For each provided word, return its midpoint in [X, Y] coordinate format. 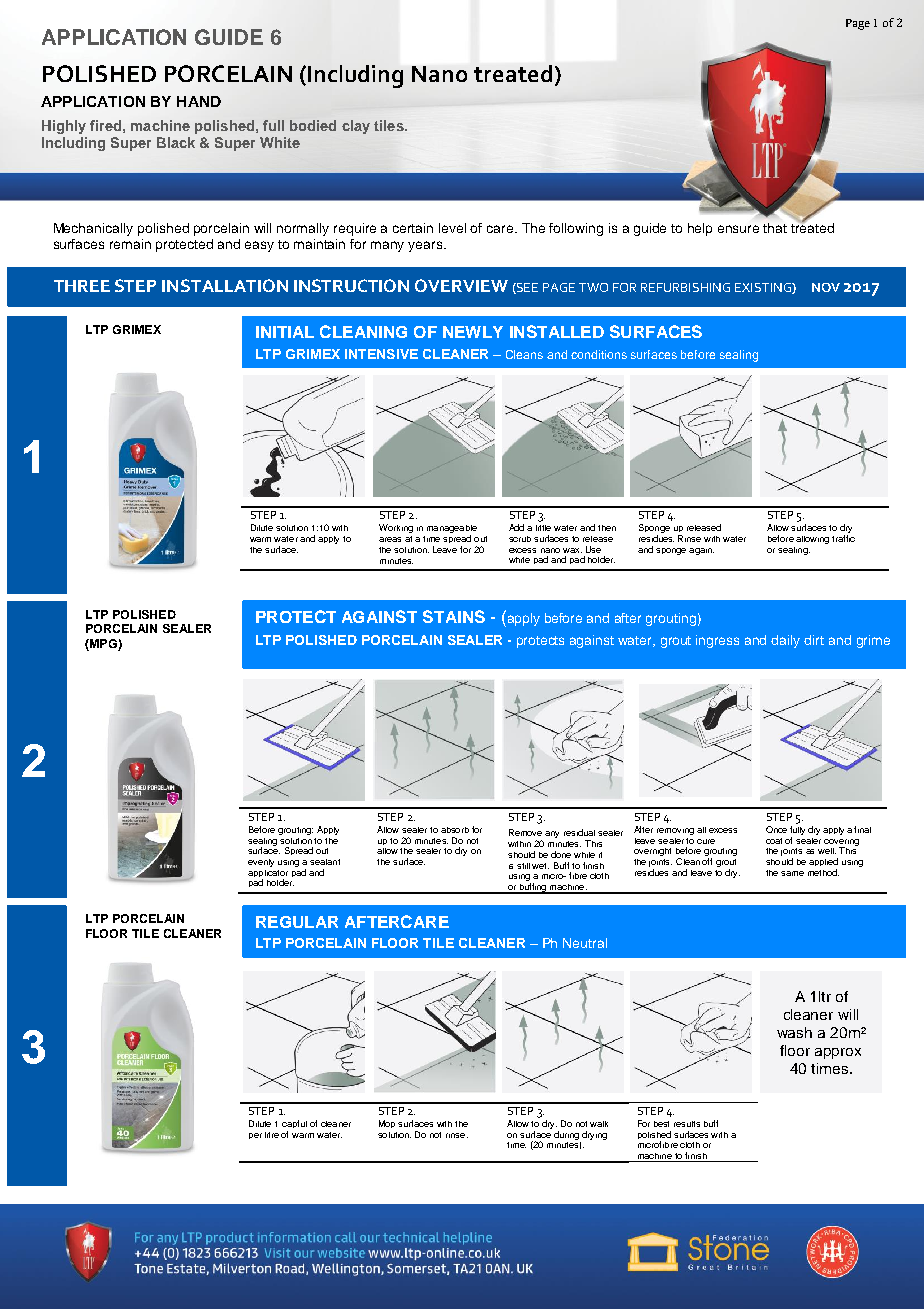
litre [272, 1135]
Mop [387, 1124]
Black [176, 142]
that [775, 228]
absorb [455, 830]
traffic [843, 538]
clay [356, 127]
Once [776, 829]
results [687, 1124]
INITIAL [285, 332]
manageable [452, 530]
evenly [261, 863]
